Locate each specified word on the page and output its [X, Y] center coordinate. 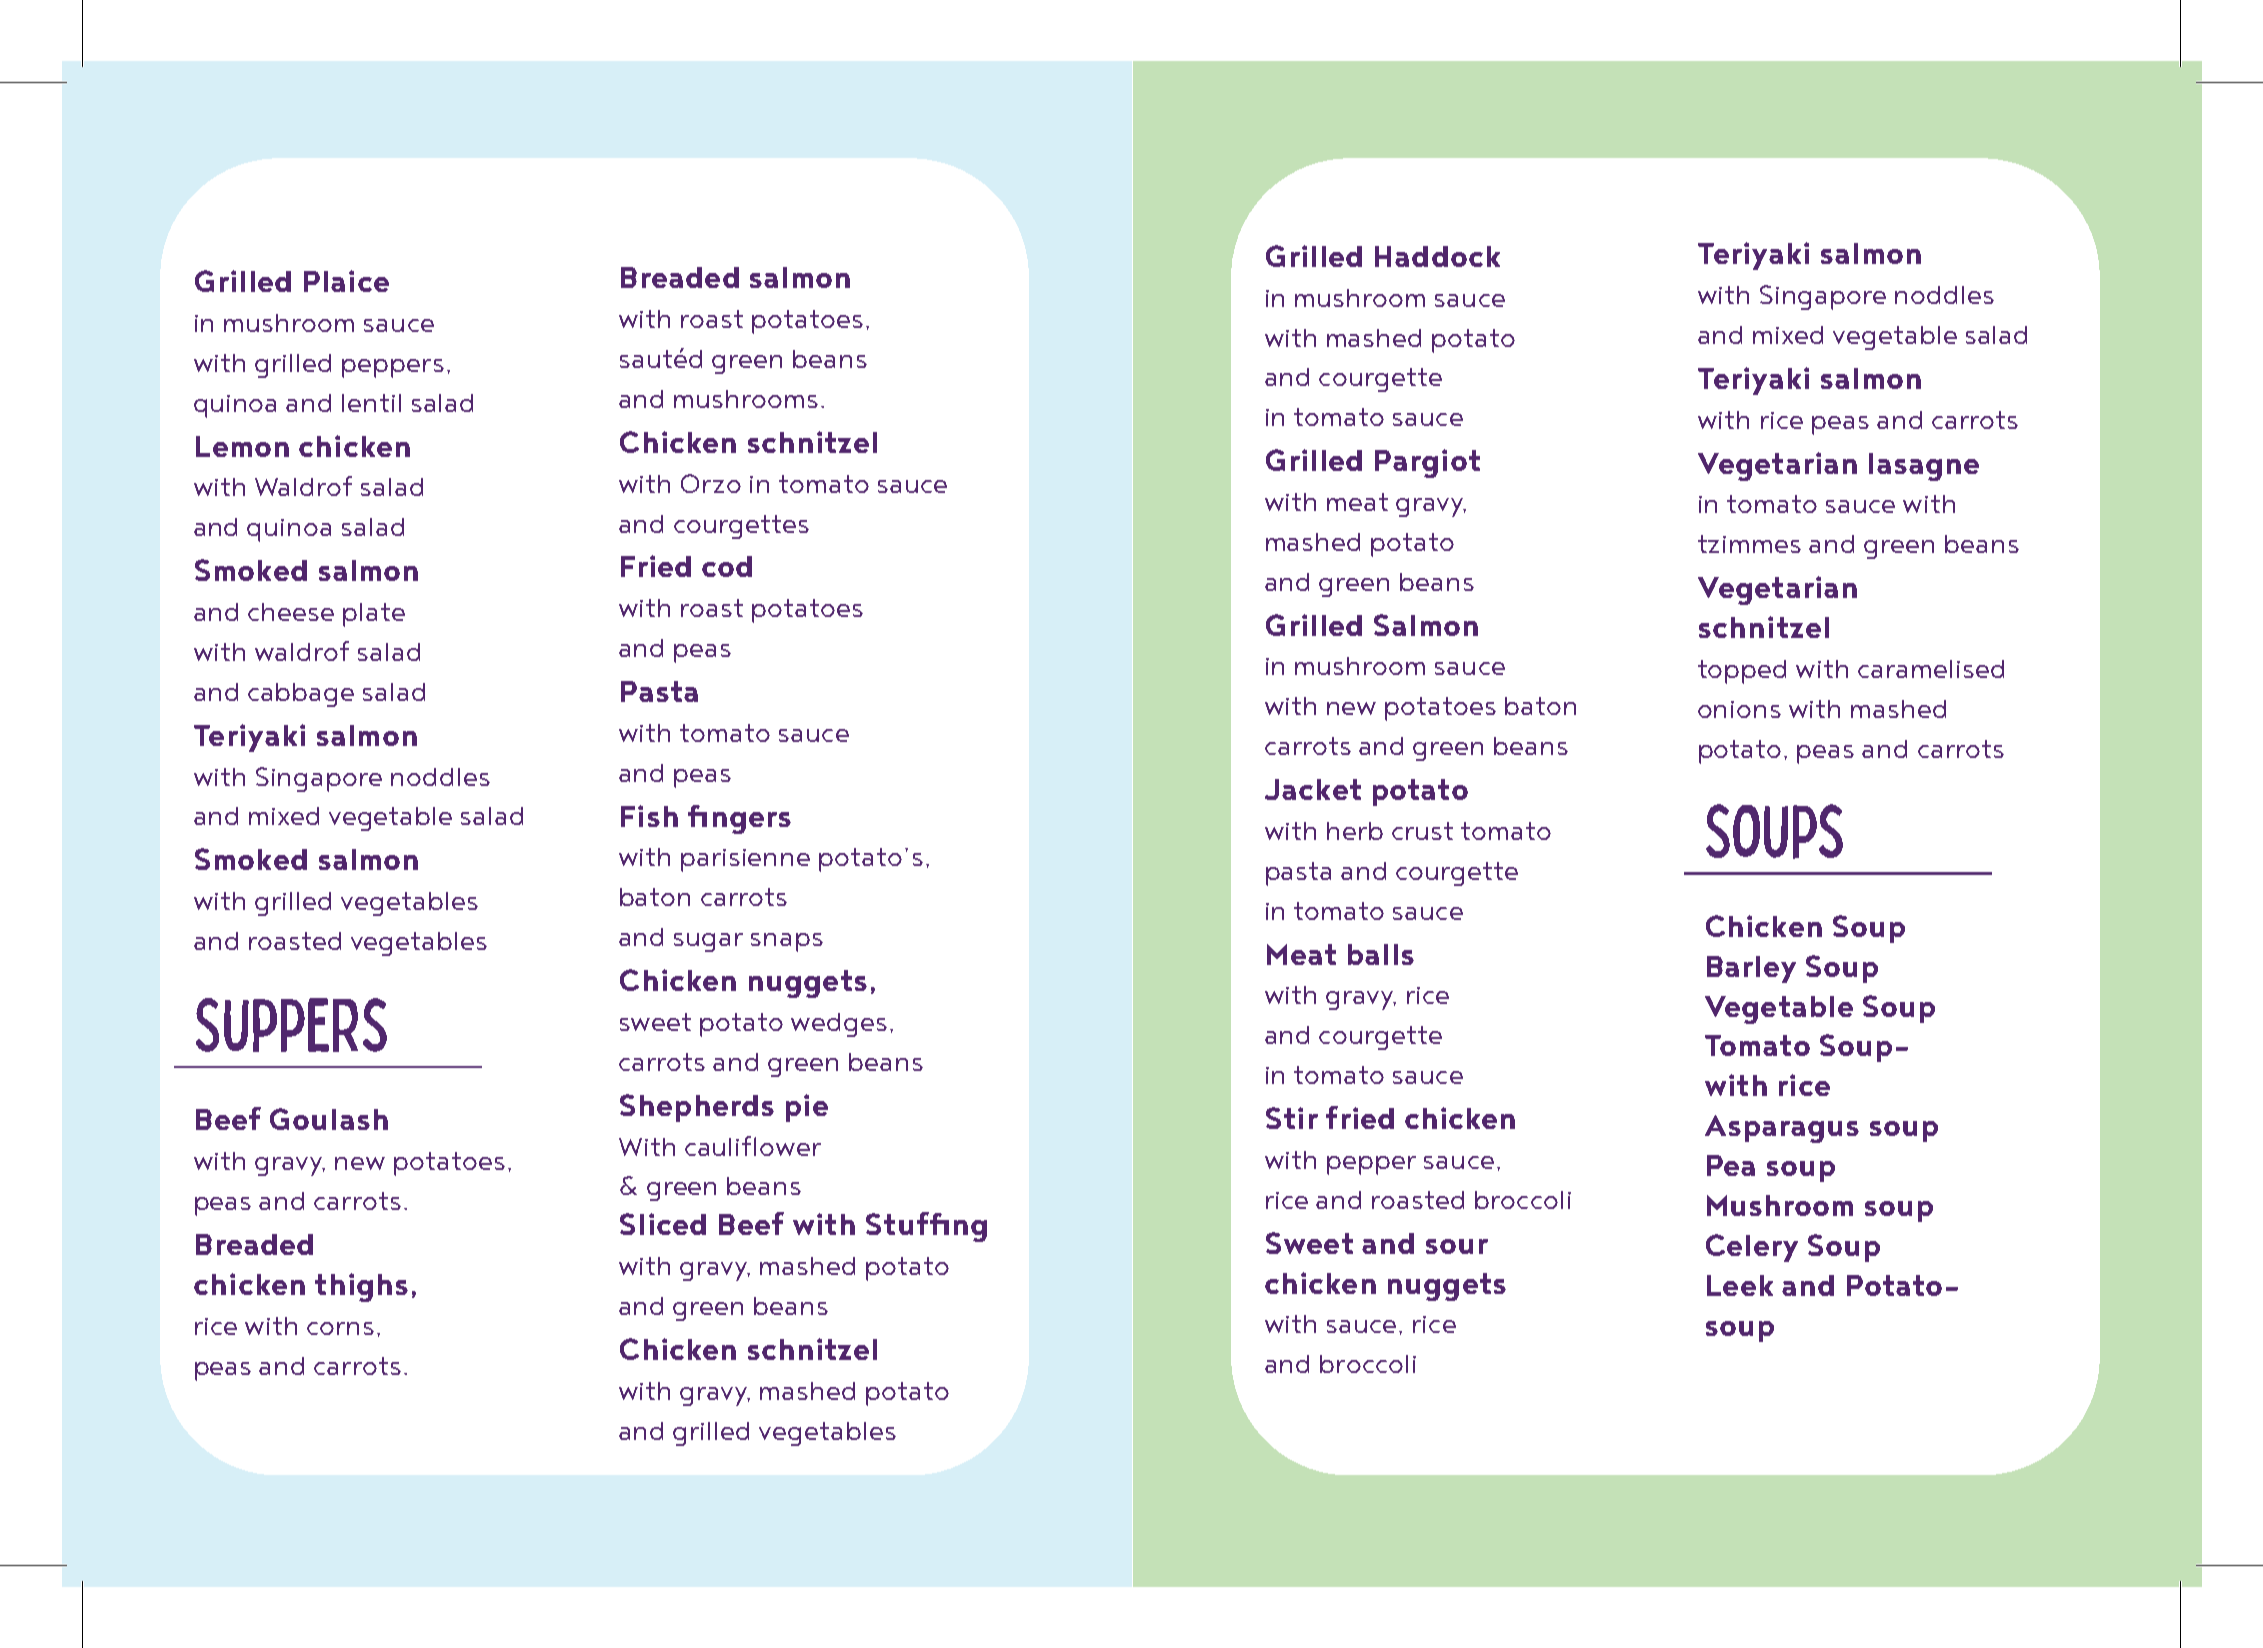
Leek [1740, 1285]
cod [727, 566]
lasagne [1924, 467]
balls [1381, 954]
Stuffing [926, 1227]
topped [1742, 672]
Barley [1751, 969]
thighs [361, 1287]
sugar [708, 942]
